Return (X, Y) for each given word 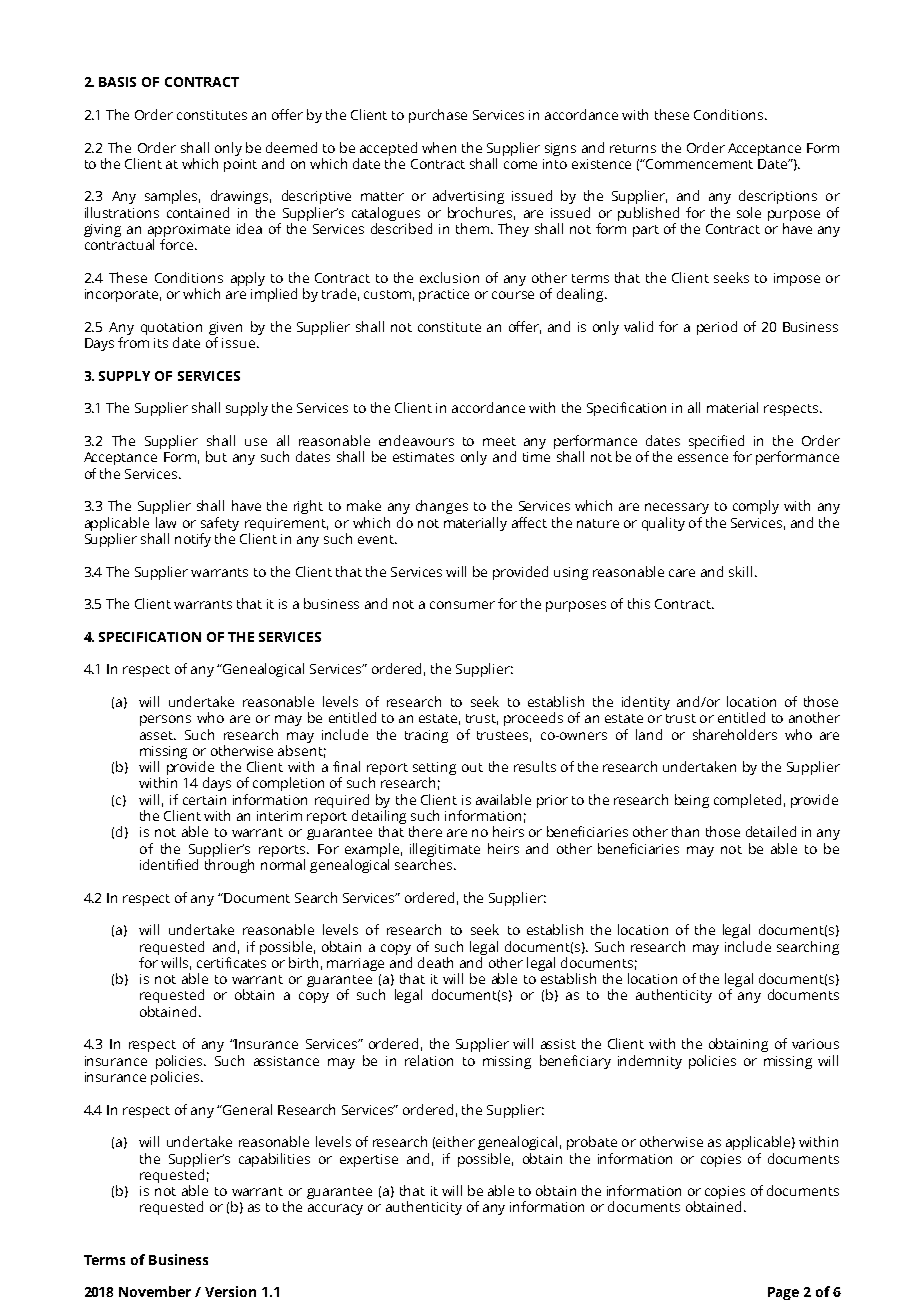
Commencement (698, 164)
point (240, 165)
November (155, 1291)
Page (783, 1293)
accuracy (335, 1209)
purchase (438, 116)
